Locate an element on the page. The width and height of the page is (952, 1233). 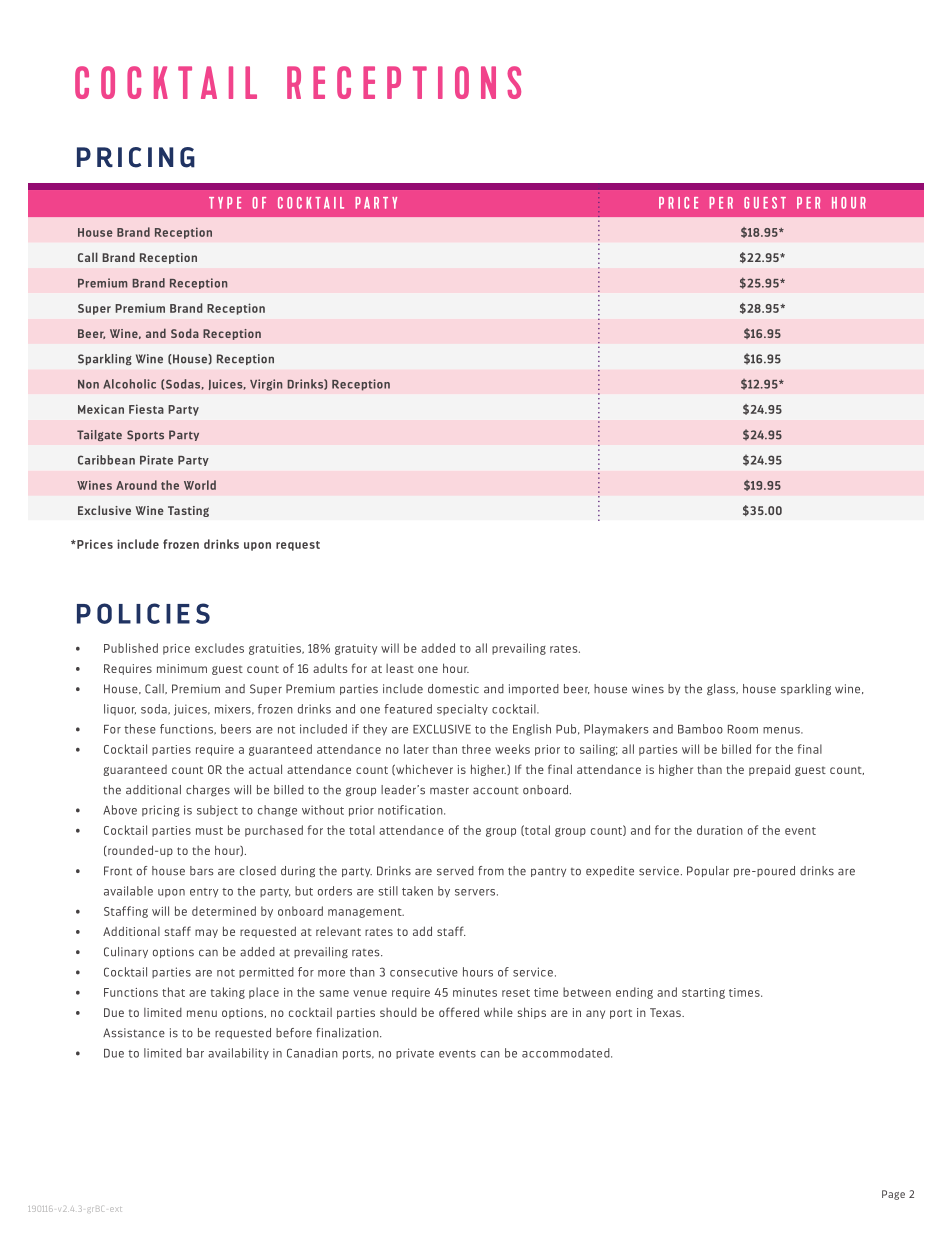
starting is located at coordinates (703, 993).
